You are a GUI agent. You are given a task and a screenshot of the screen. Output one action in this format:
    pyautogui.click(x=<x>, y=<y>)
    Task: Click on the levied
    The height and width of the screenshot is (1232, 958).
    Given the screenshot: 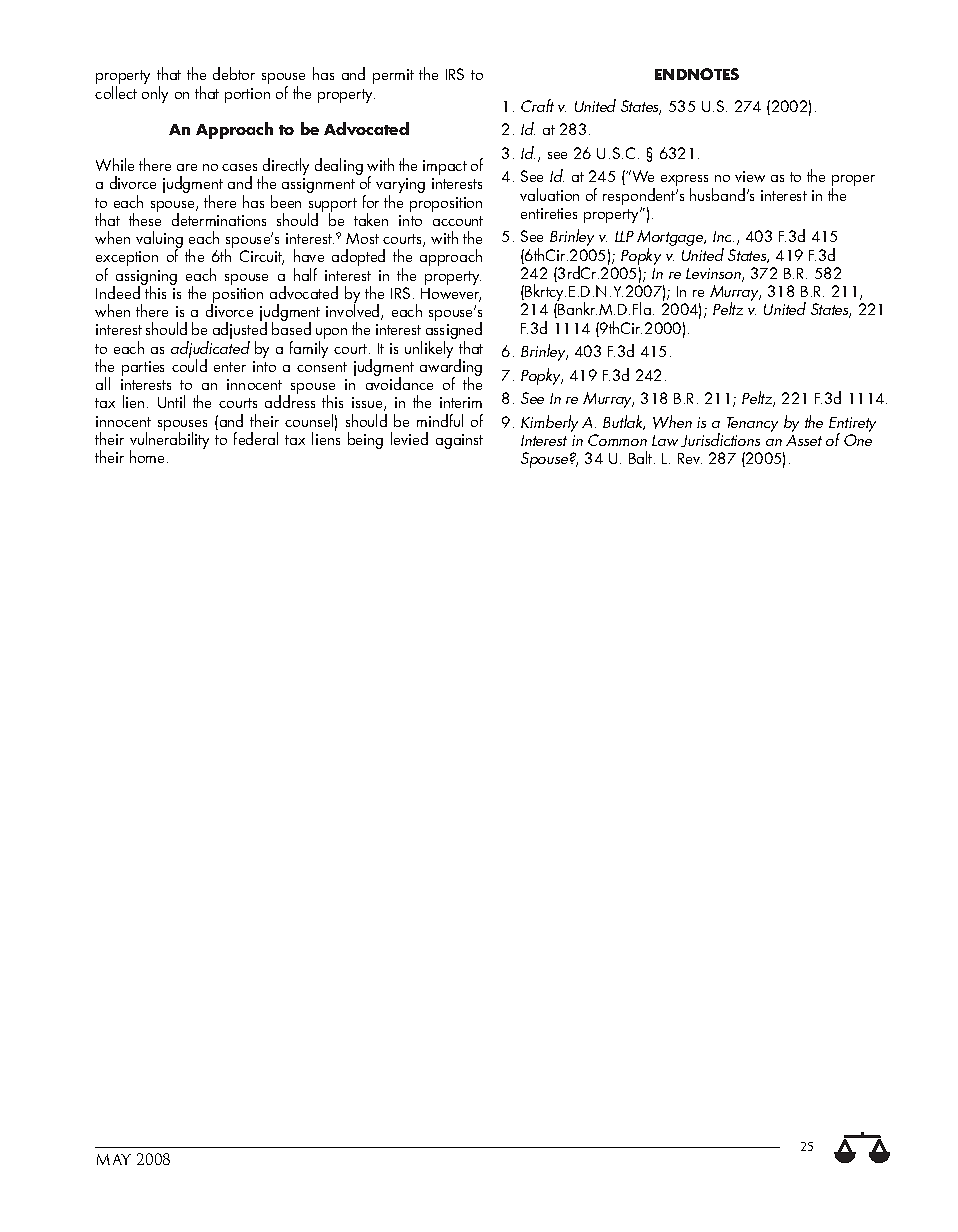 What is the action you would take?
    pyautogui.click(x=409, y=438)
